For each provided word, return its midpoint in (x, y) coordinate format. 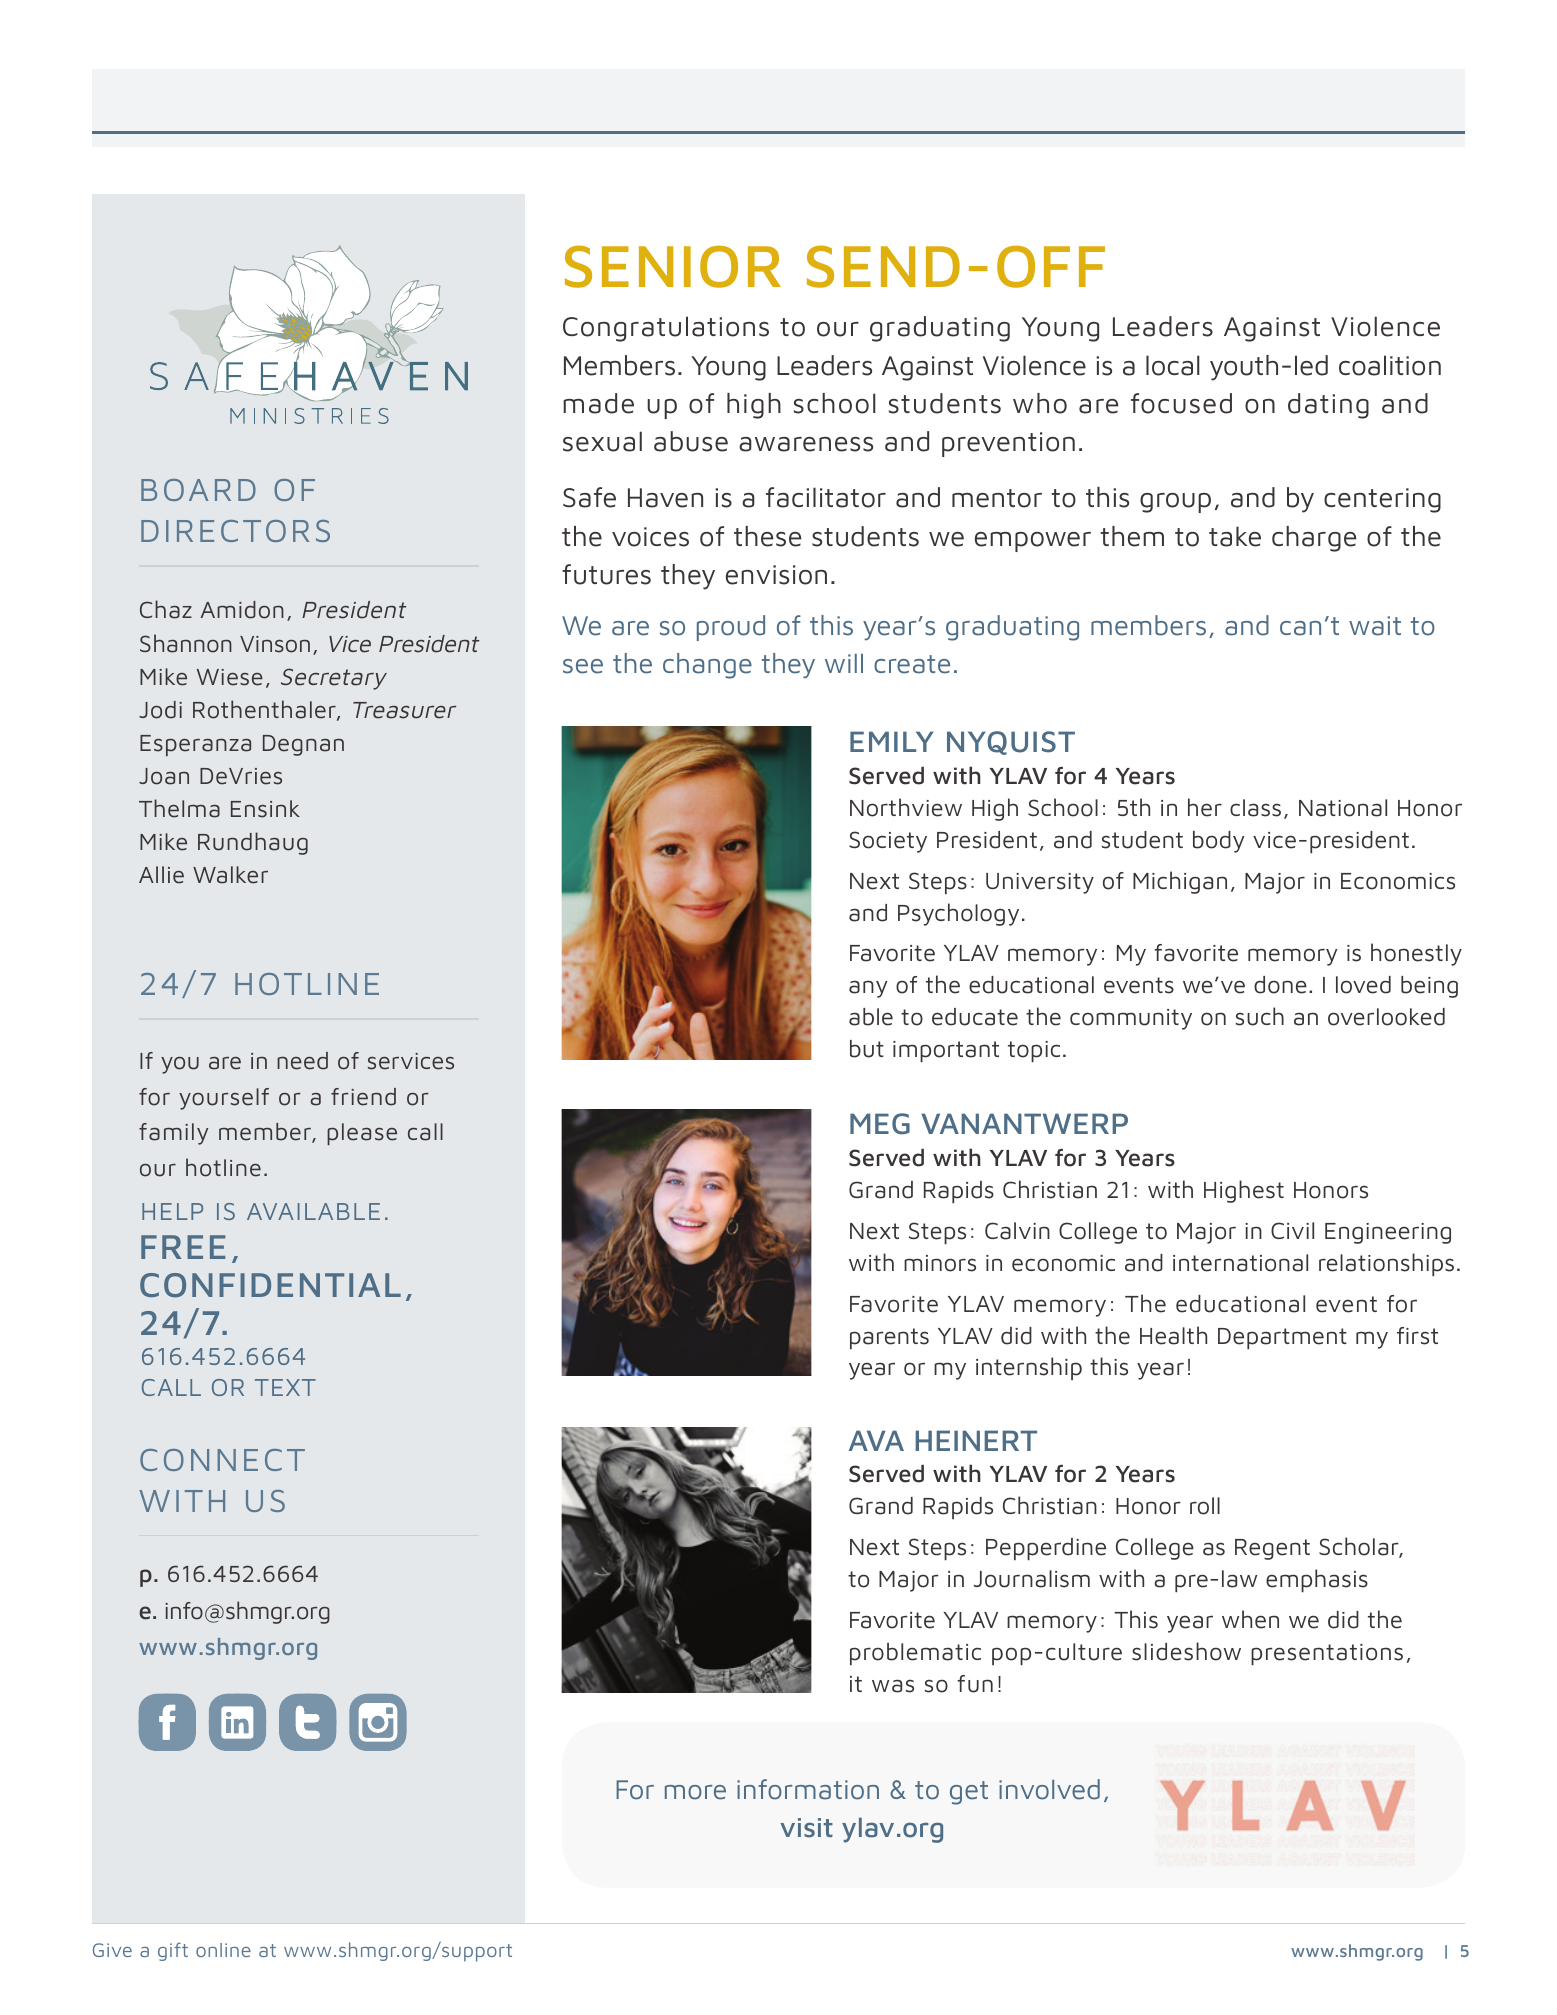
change (707, 666)
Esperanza (195, 745)
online (223, 1950)
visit (806, 1828)
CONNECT (222, 1460)
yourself (224, 1099)
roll (1205, 1506)
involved (1049, 1789)
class (1255, 808)
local (1173, 365)
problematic (915, 1654)
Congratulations (666, 329)
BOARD (198, 490)
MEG (880, 1124)
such (1260, 1016)
